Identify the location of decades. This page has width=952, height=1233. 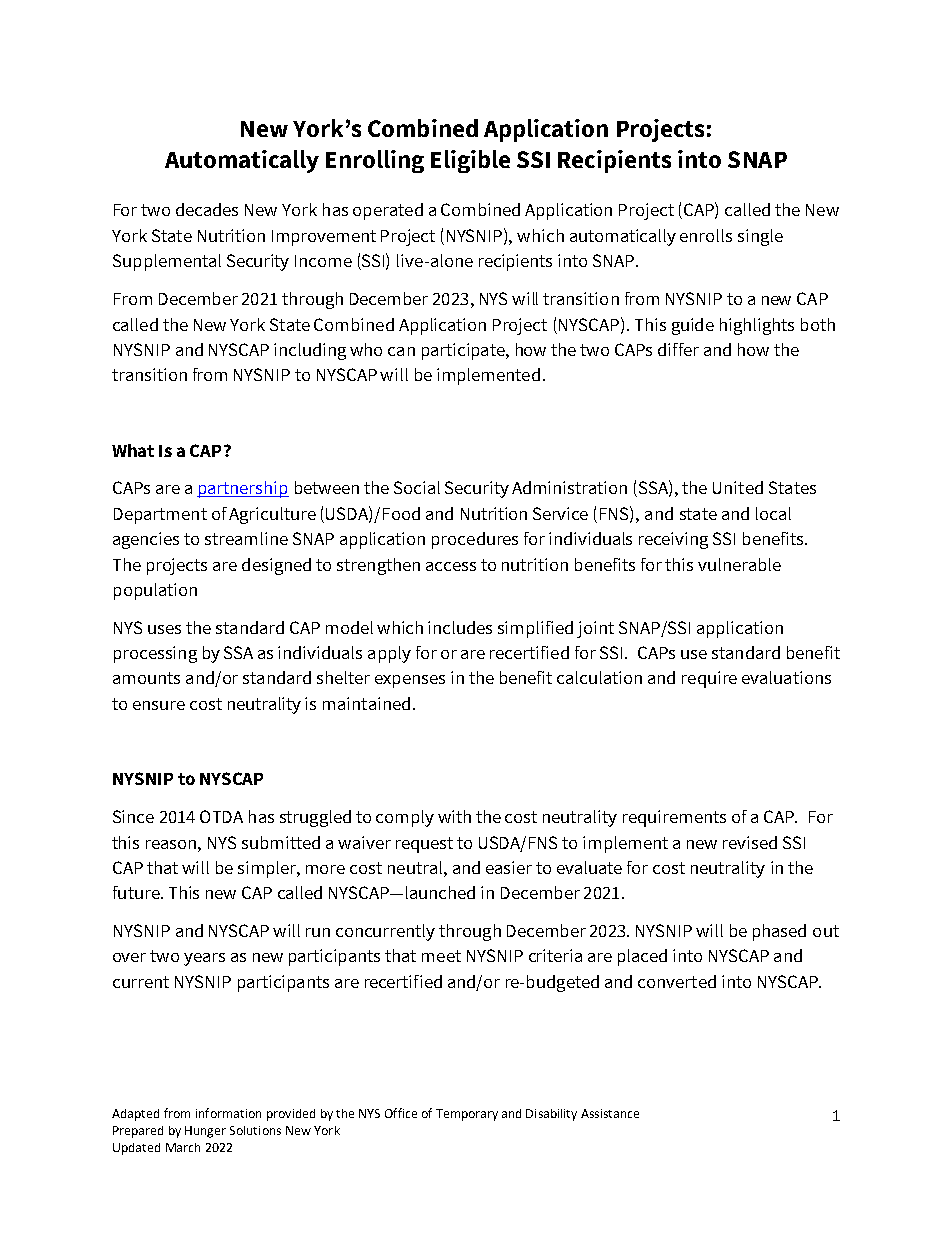
(207, 209).
